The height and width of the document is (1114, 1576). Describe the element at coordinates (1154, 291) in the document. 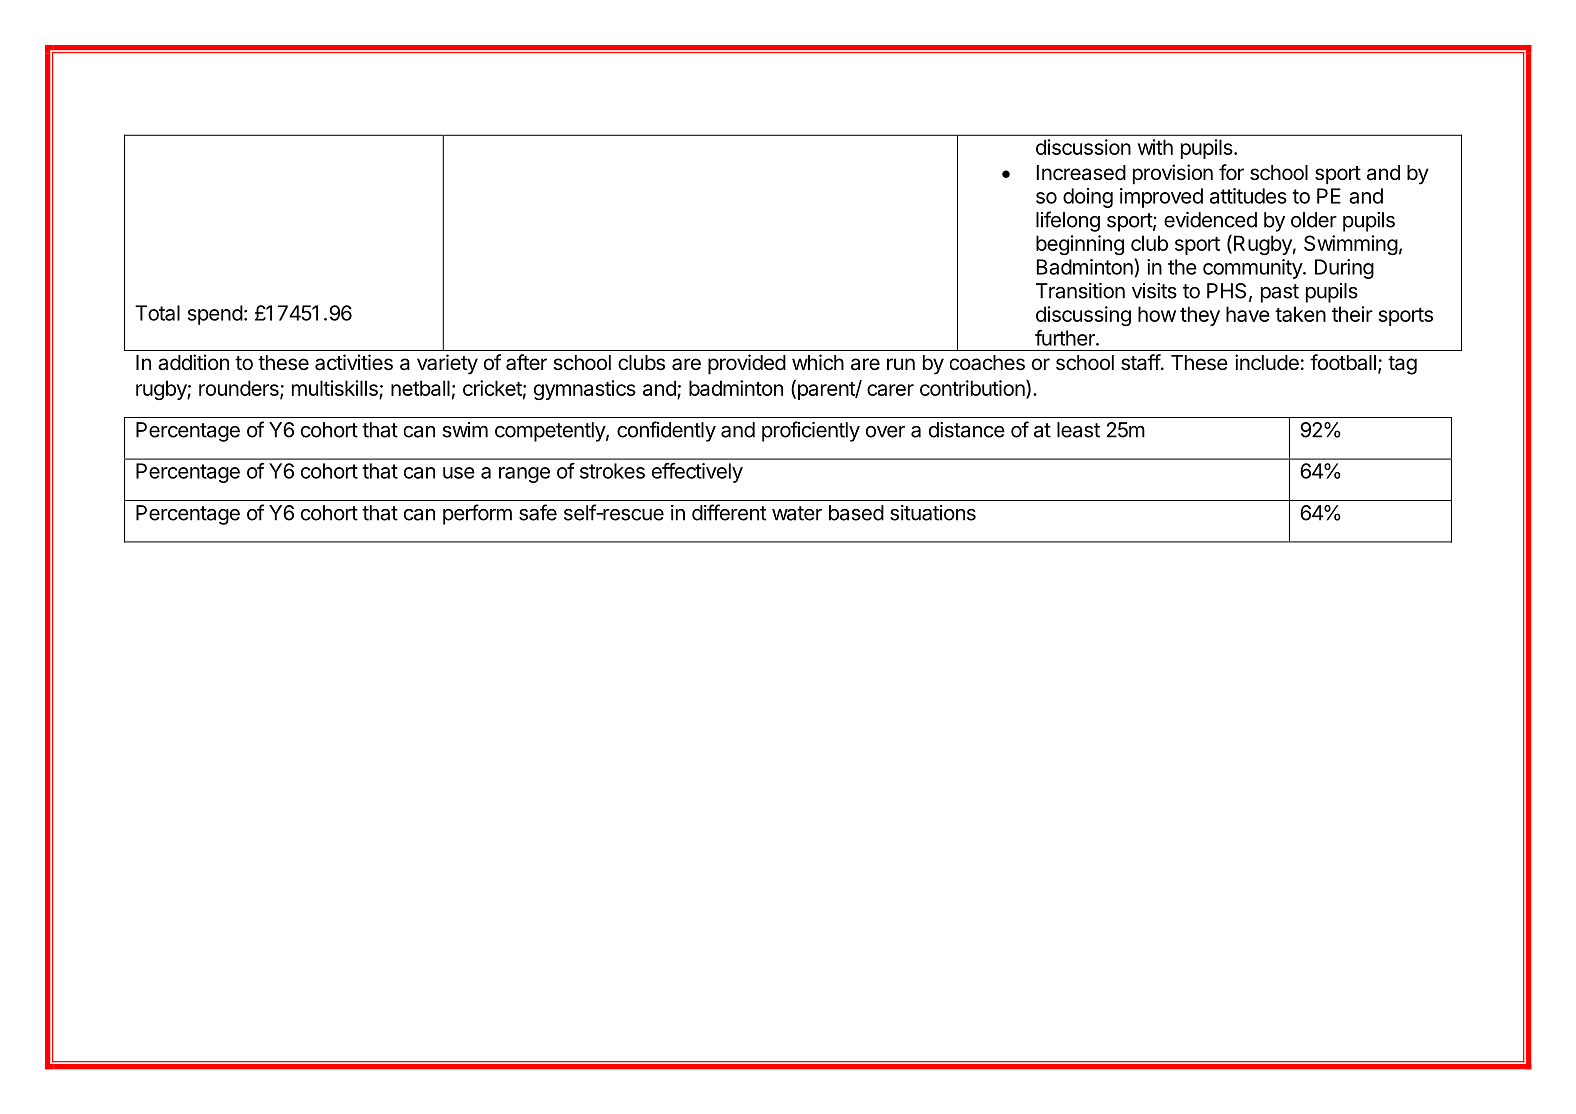

I see `visits` at that location.
